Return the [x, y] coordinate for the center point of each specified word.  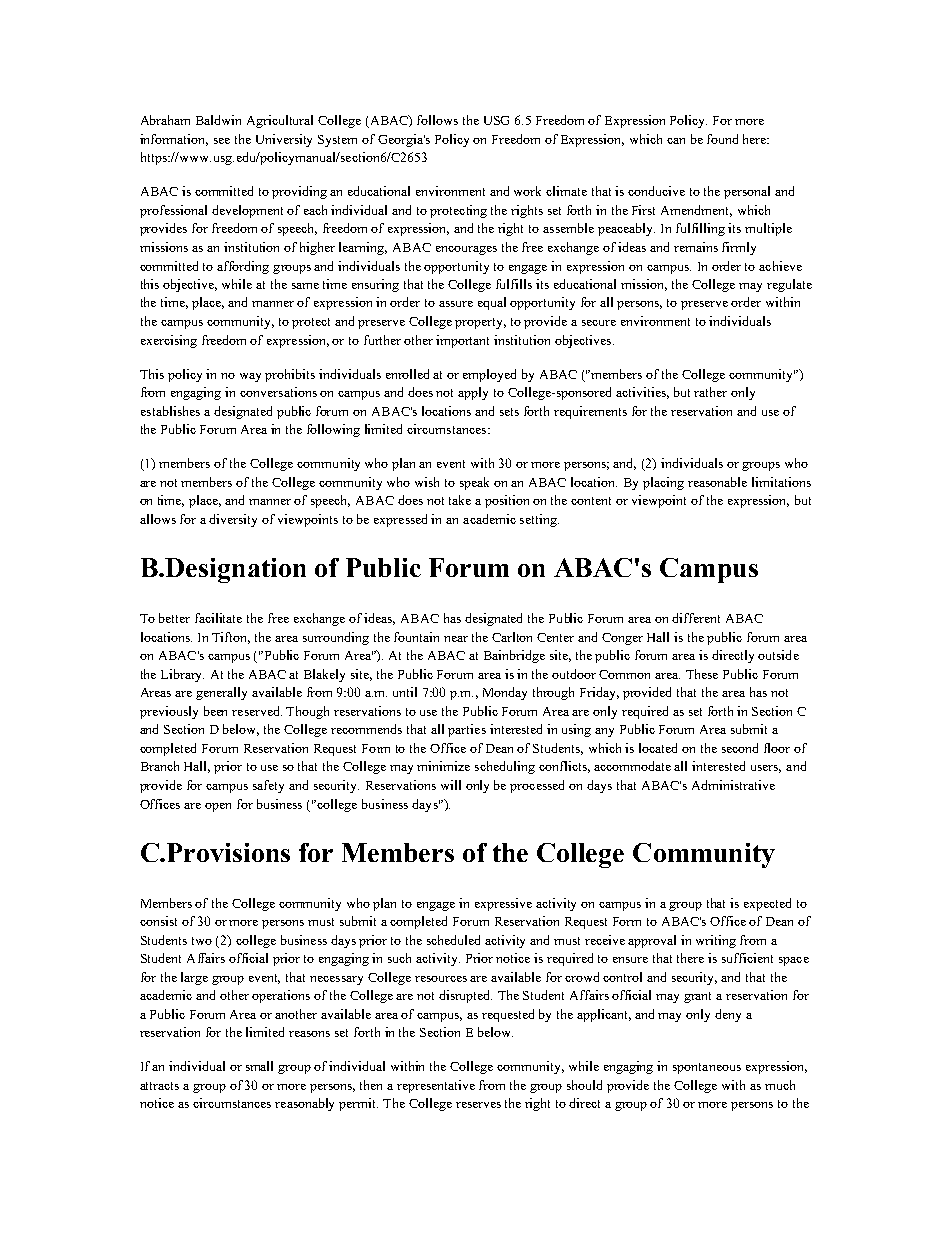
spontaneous [707, 1068]
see [222, 141]
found [722, 139]
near [456, 639]
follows [437, 120]
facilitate [218, 618]
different [696, 618]
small [259, 1066]
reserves [478, 1105]
